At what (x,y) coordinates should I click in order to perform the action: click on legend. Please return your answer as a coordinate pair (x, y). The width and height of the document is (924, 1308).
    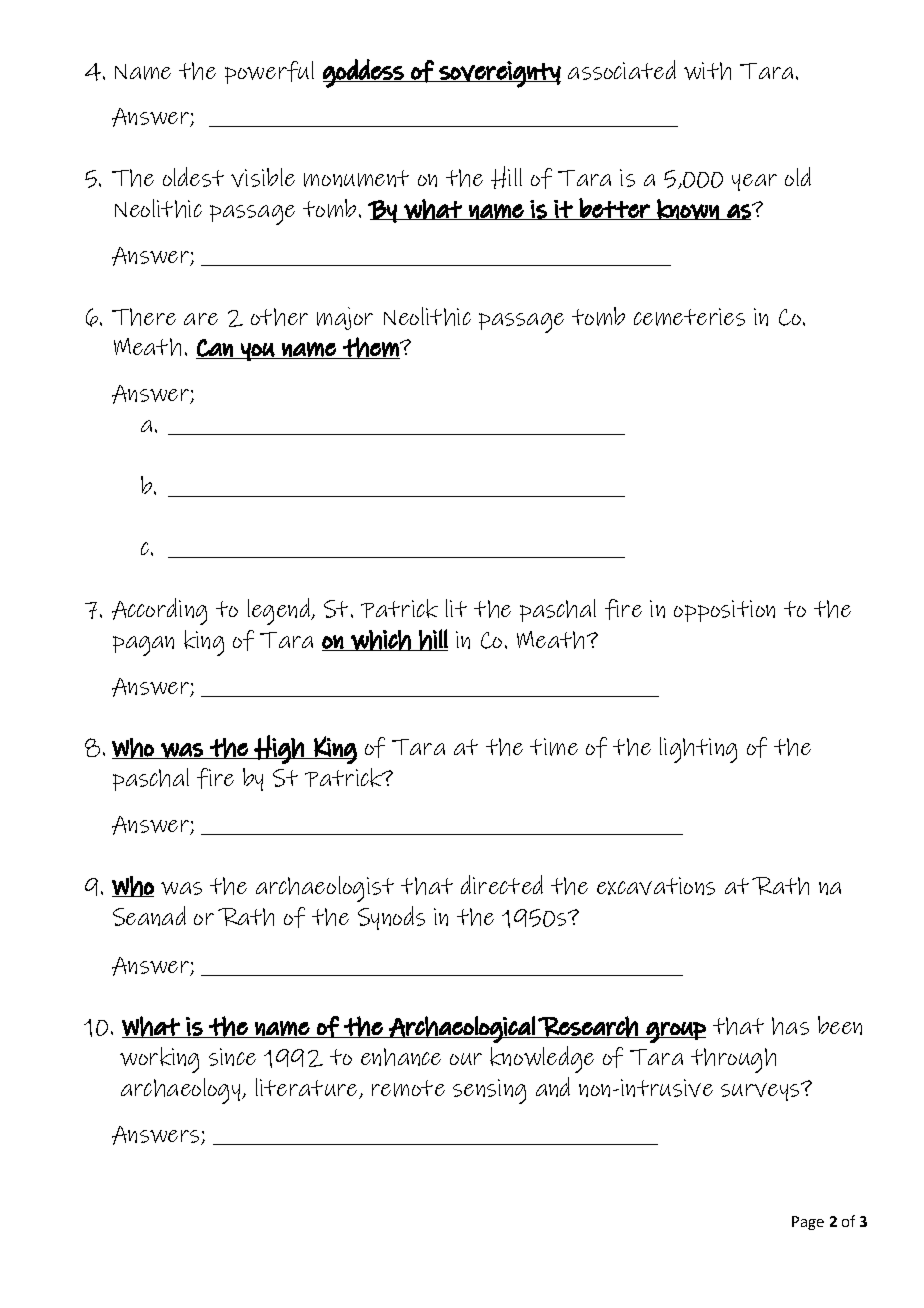
    Looking at the image, I should click on (280, 611).
